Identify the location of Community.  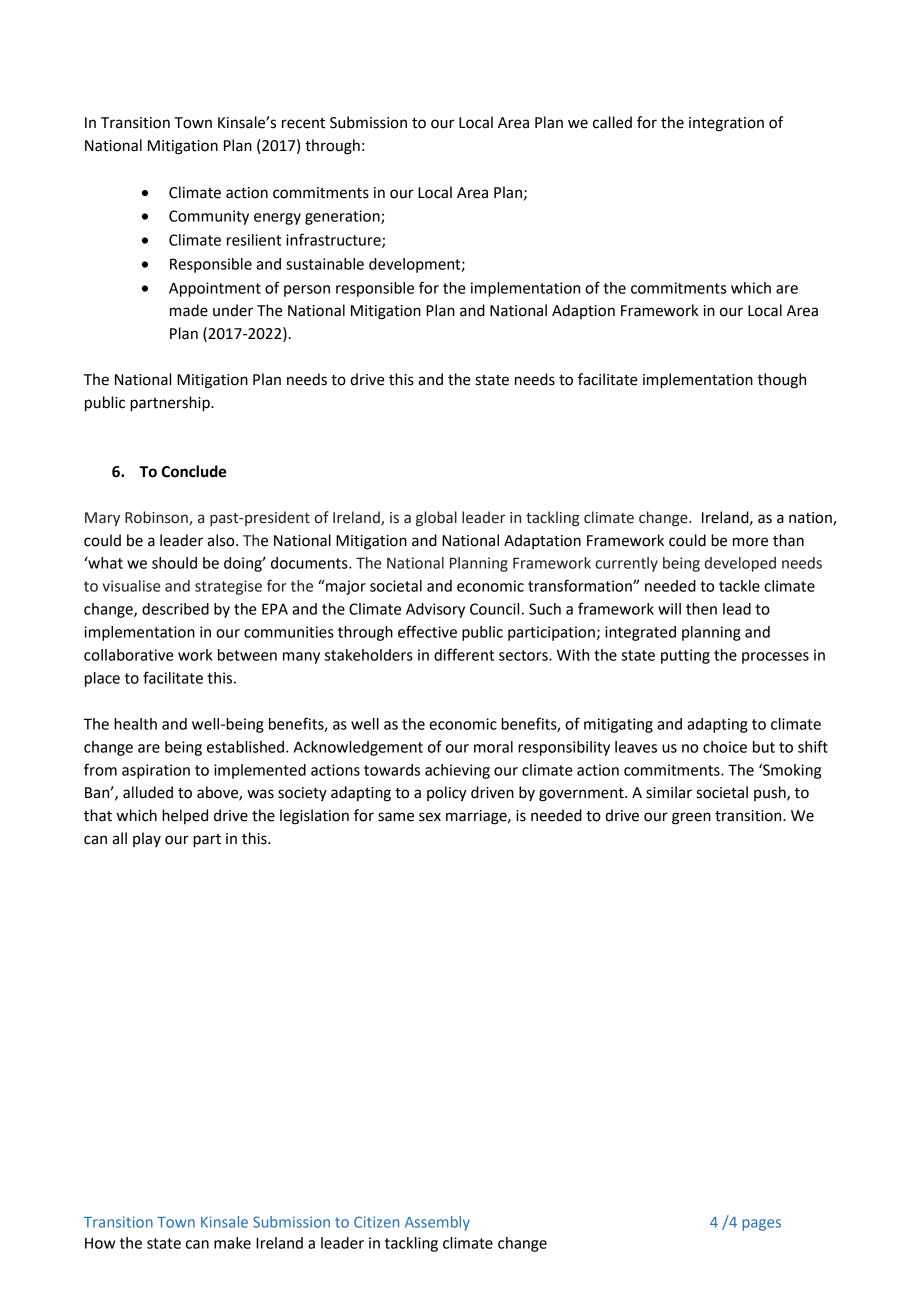
(209, 217).
